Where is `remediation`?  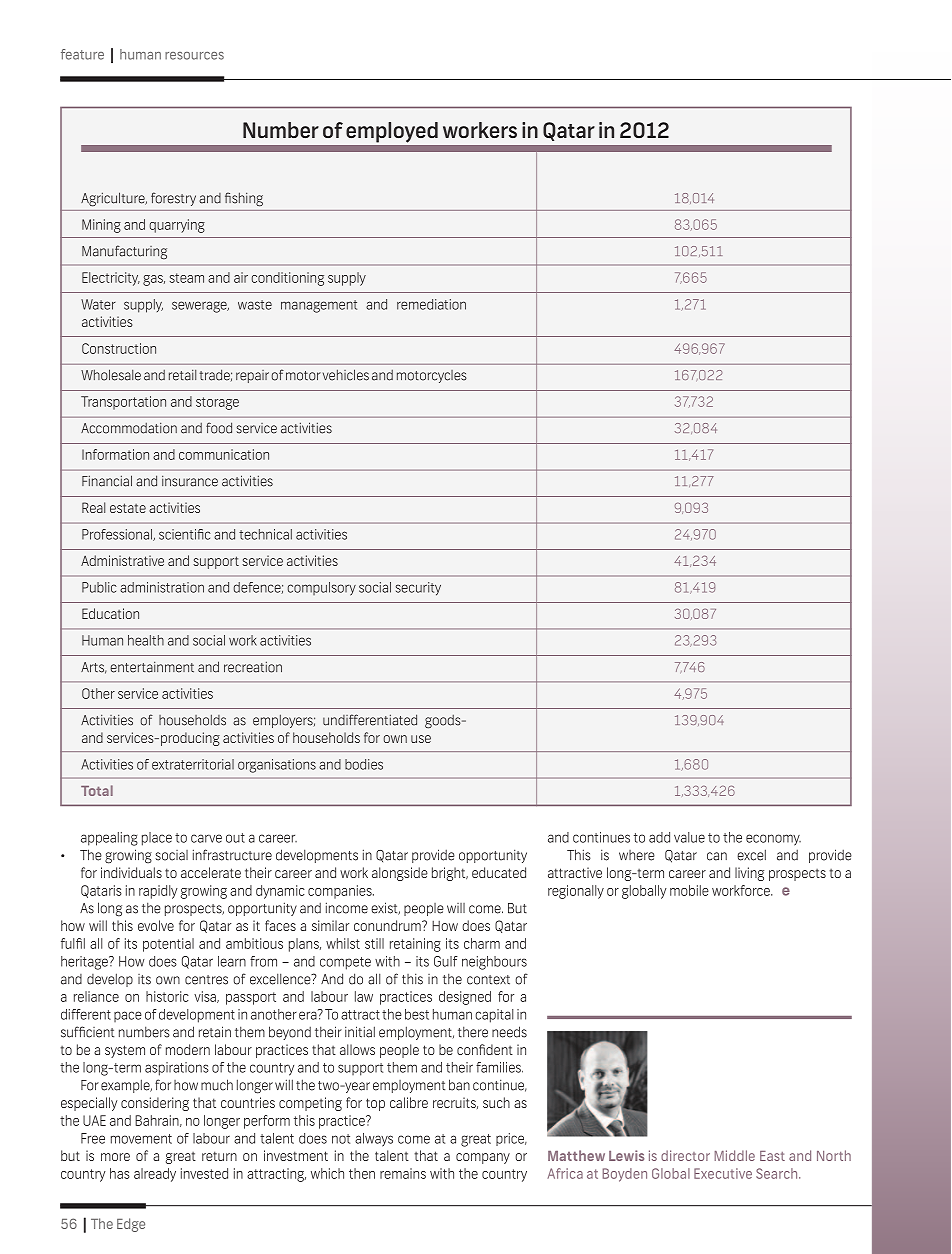 remediation is located at coordinates (431, 304).
